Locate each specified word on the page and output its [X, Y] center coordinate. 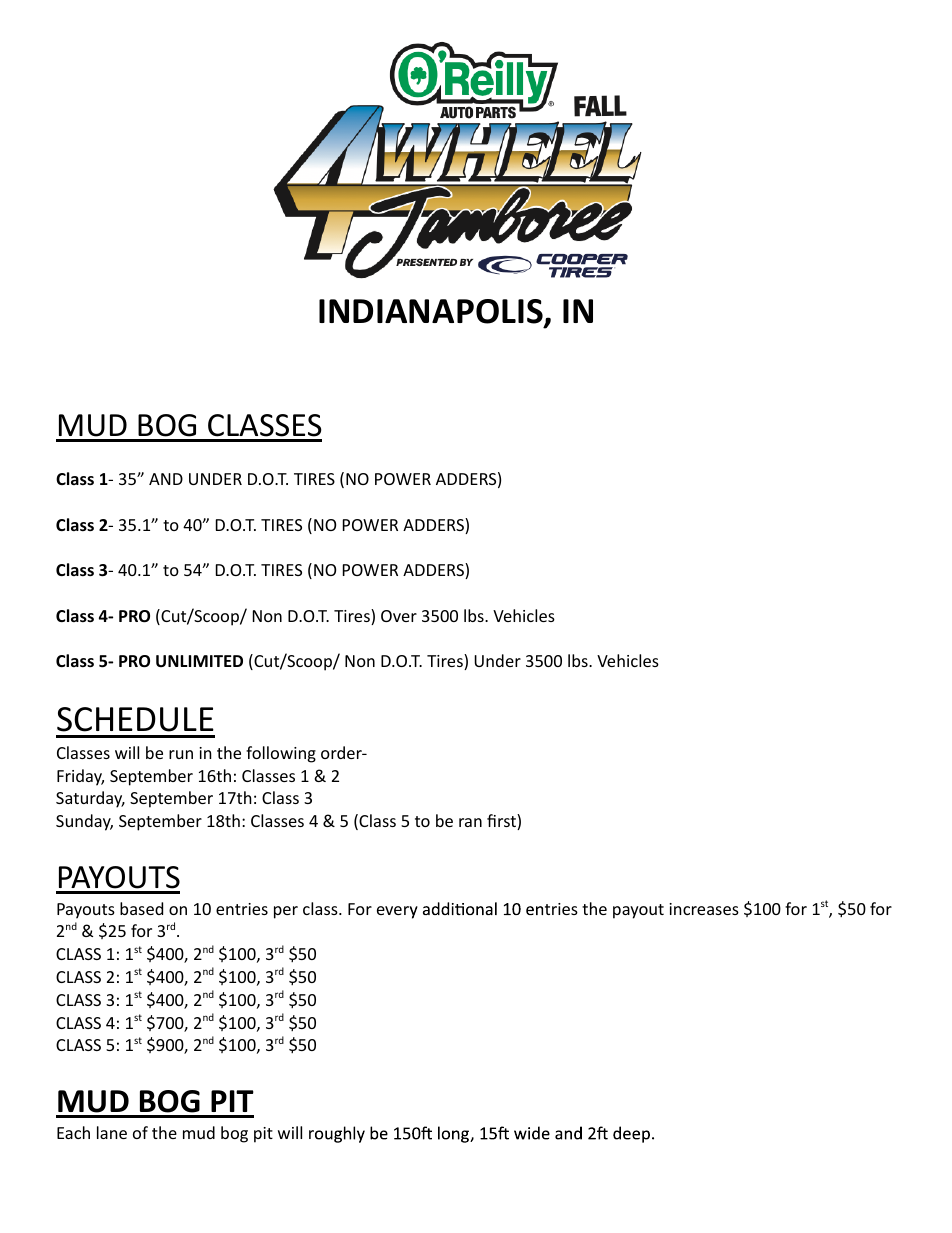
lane [112, 1132]
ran [470, 822]
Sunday [84, 822]
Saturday [90, 799]
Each [73, 1132]
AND [166, 479]
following [281, 754]
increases [704, 909]
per [286, 912]
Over [399, 616]
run [181, 754]
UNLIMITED [199, 661]
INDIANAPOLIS [432, 312]
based [141, 908]
